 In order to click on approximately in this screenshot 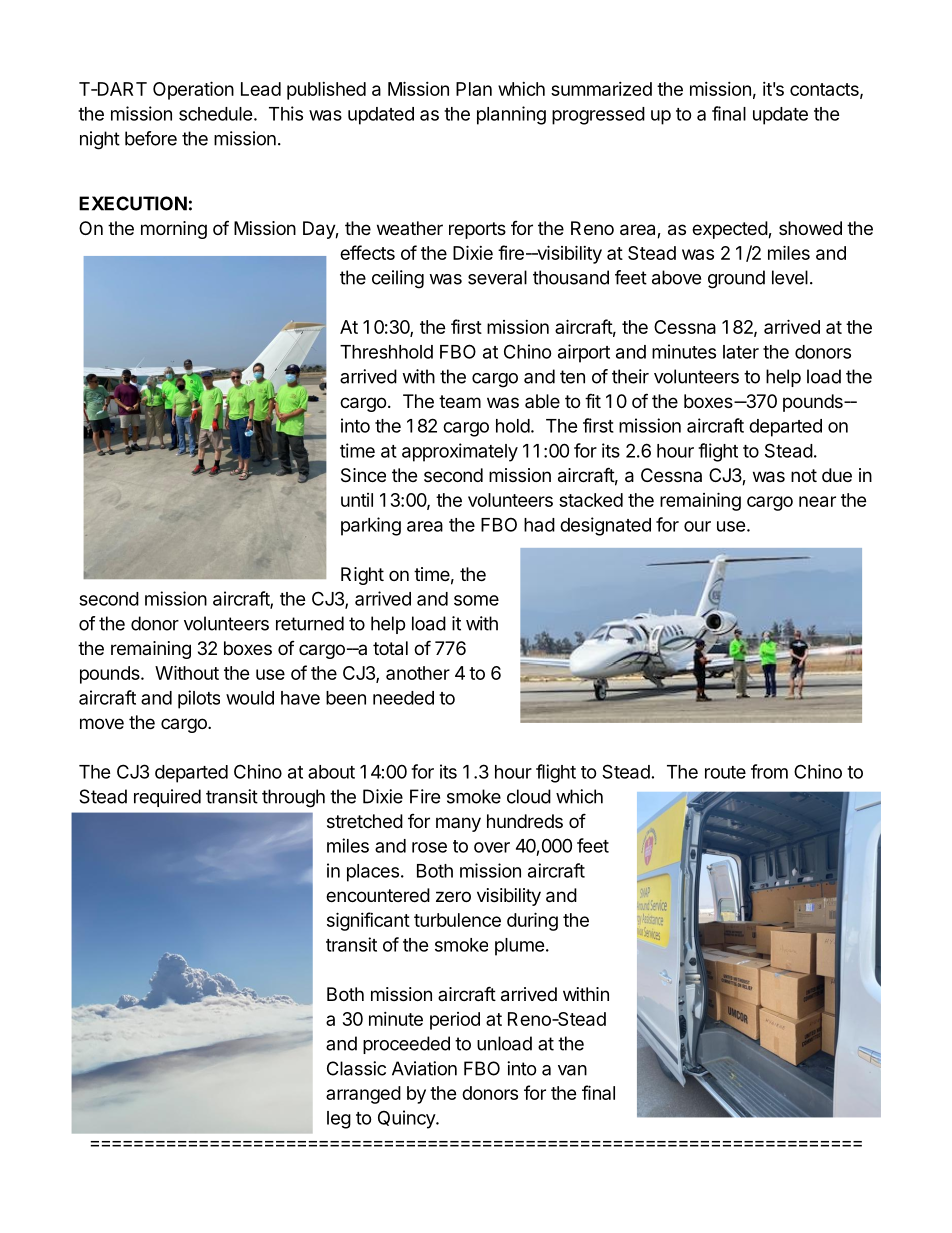, I will do `click(460, 452)`.
